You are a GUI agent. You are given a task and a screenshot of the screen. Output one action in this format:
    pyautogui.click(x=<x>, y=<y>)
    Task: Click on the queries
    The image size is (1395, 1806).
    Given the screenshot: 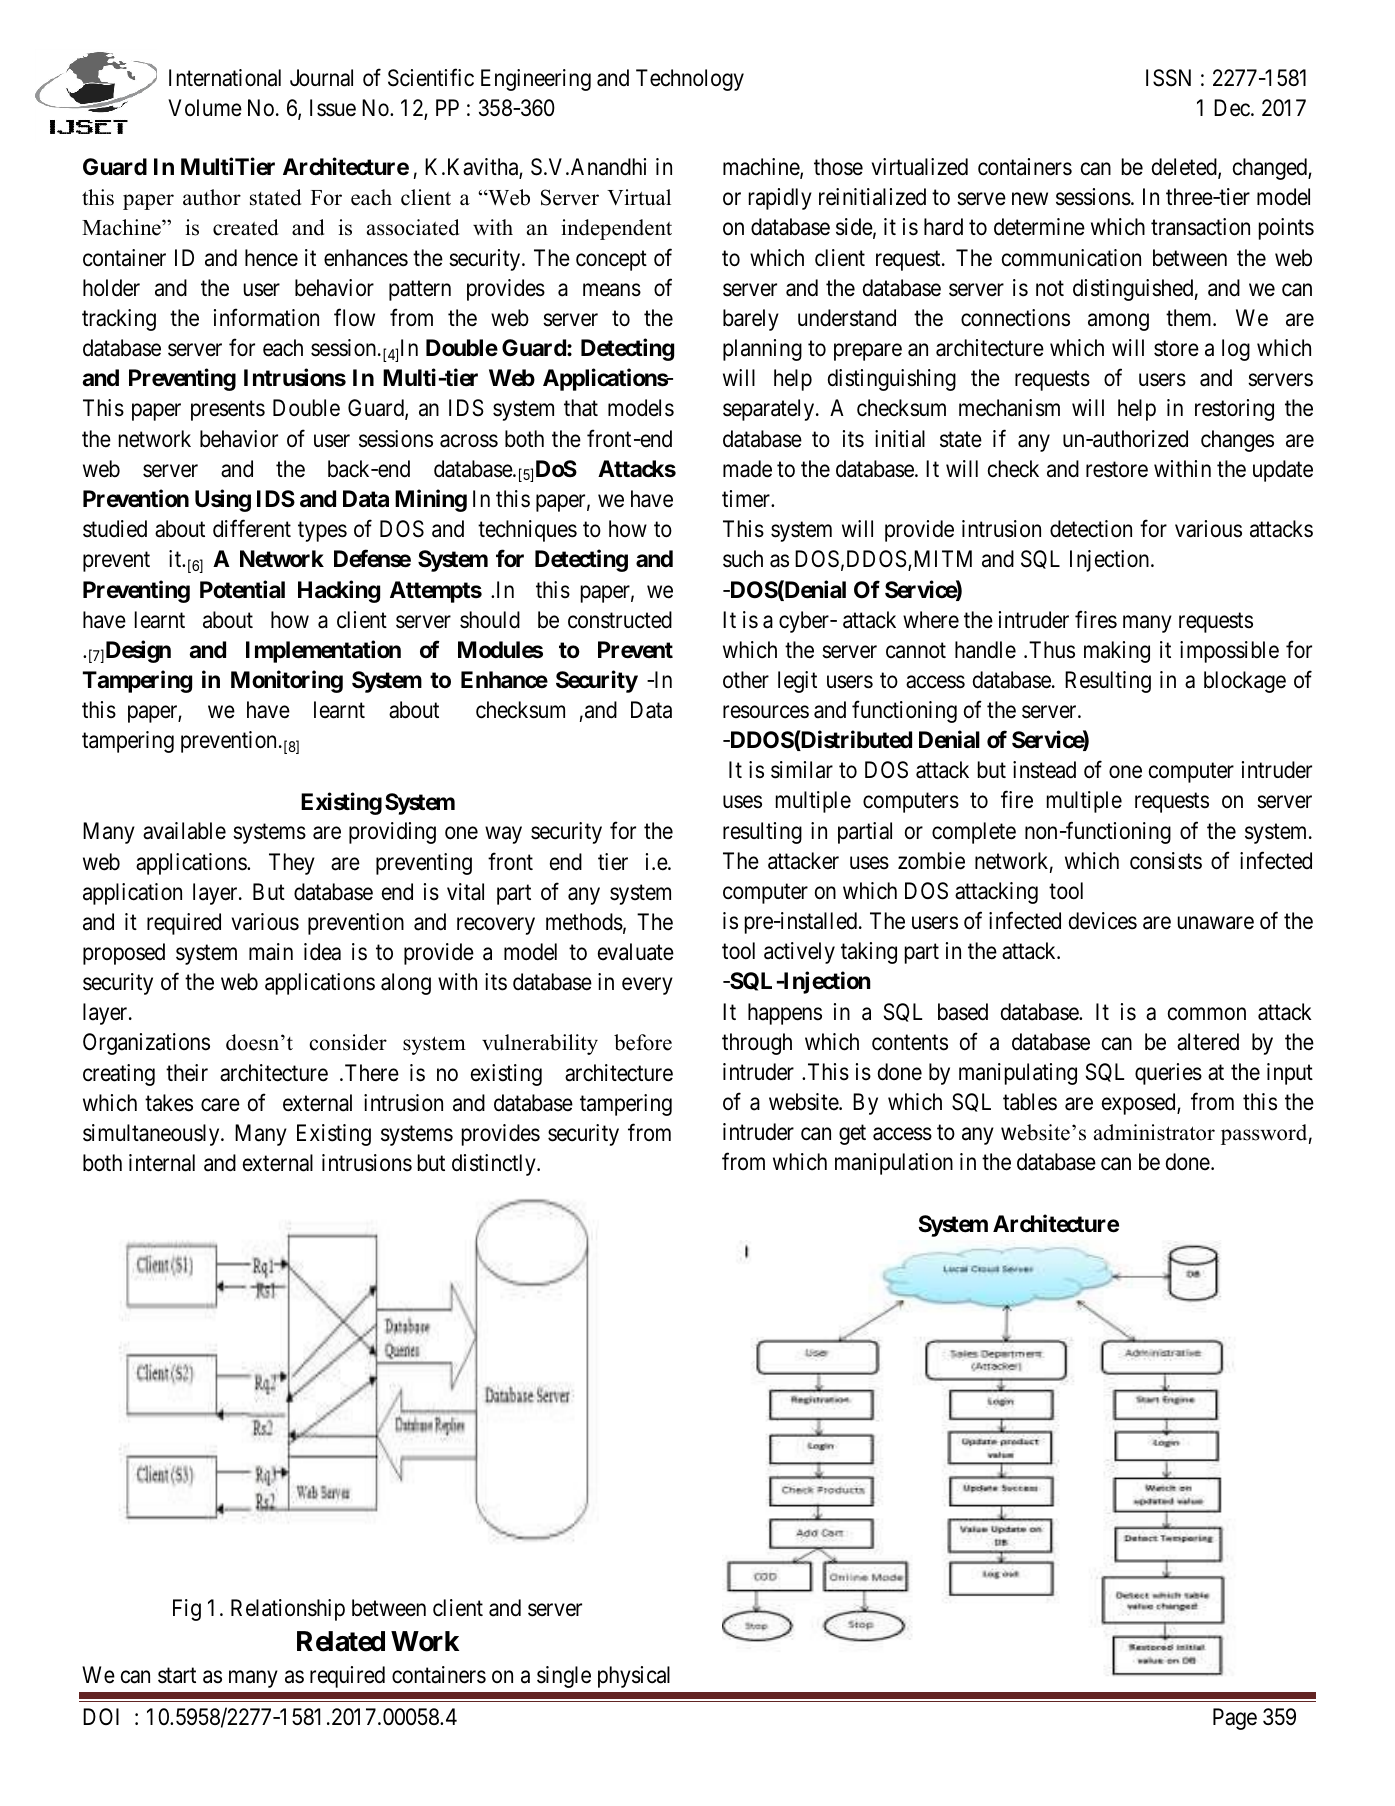 What is the action you would take?
    pyautogui.click(x=1168, y=1074)
